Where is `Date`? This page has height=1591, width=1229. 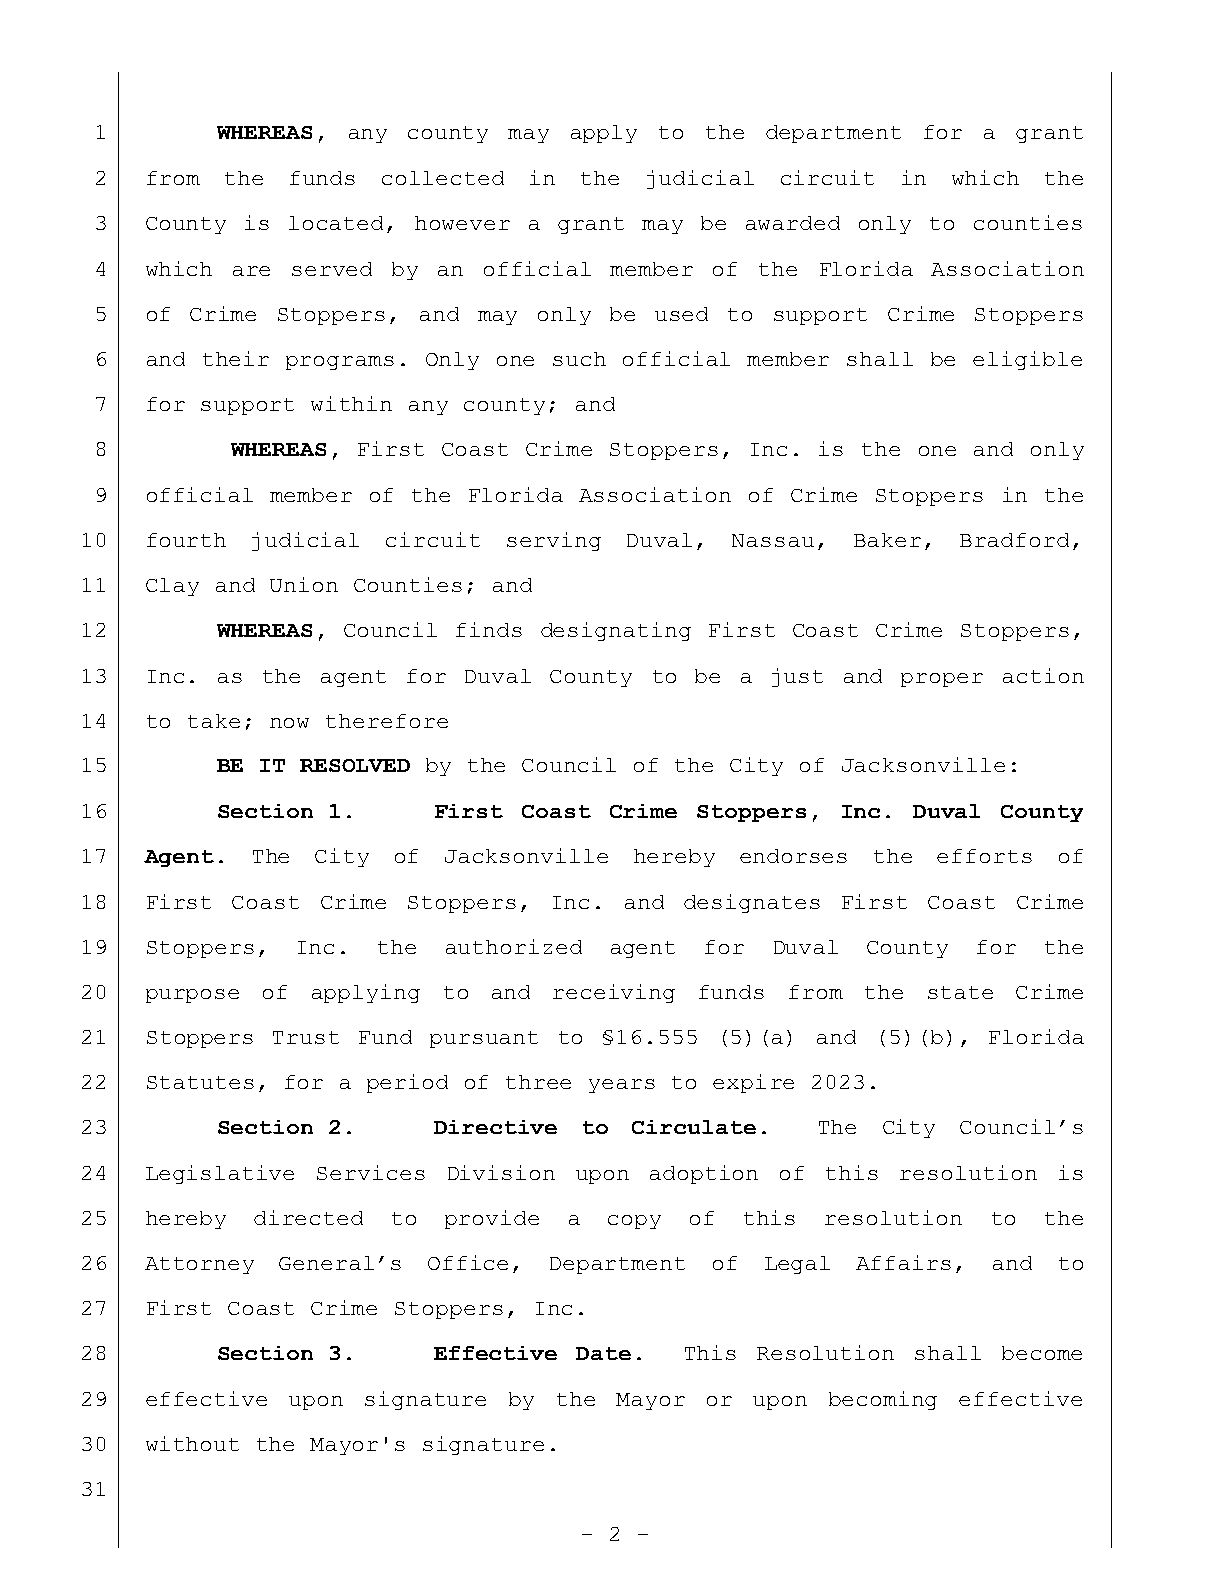
Date is located at coordinates (603, 1353).
